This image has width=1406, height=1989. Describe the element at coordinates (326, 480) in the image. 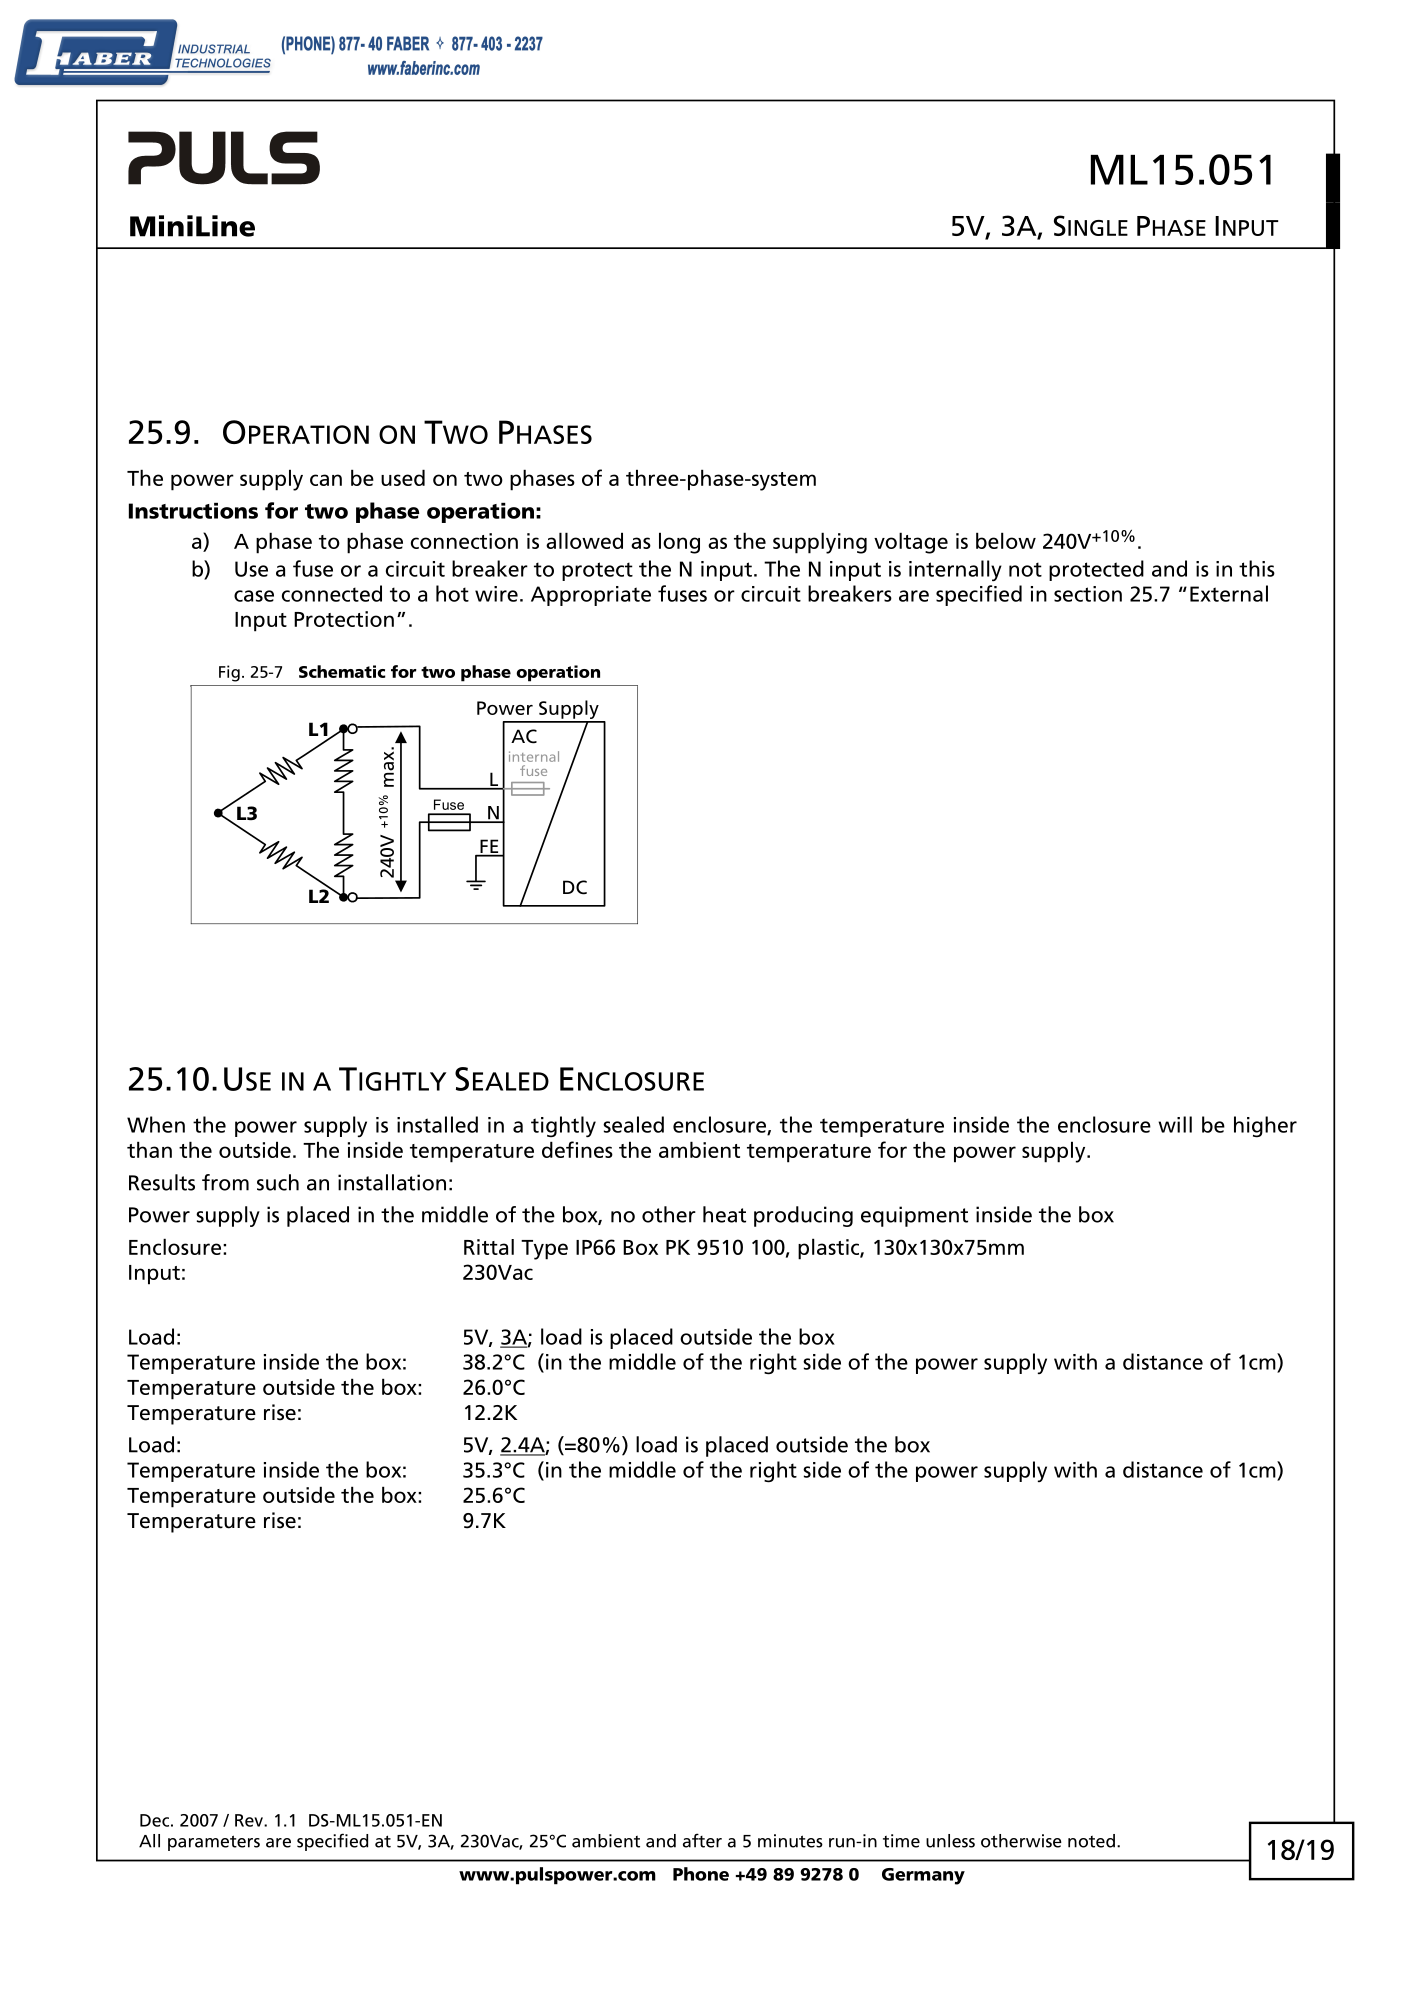

I see `can` at that location.
